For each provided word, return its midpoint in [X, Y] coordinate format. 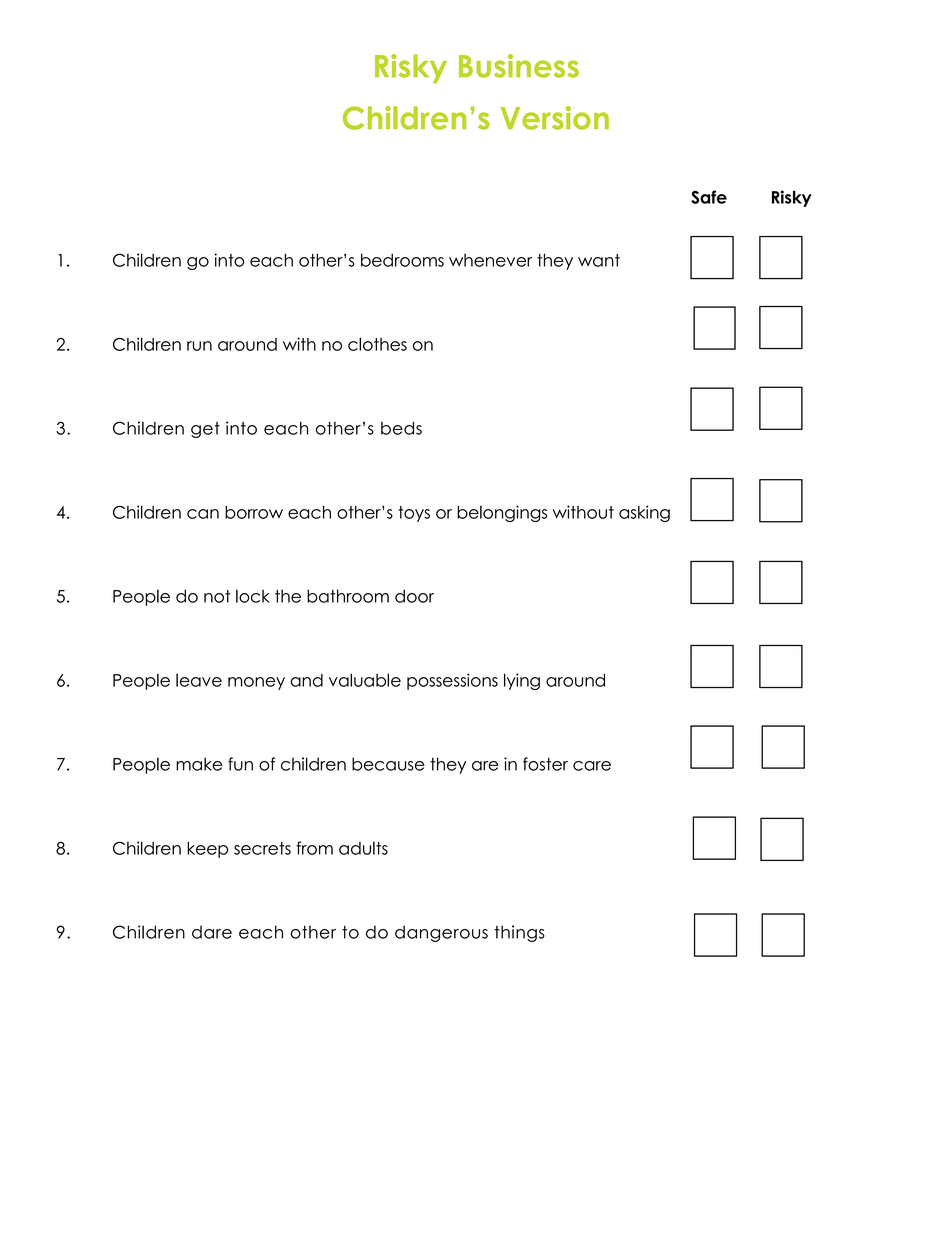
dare [212, 932]
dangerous [441, 933]
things [519, 933]
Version [554, 118]
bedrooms [402, 260]
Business [519, 66]
